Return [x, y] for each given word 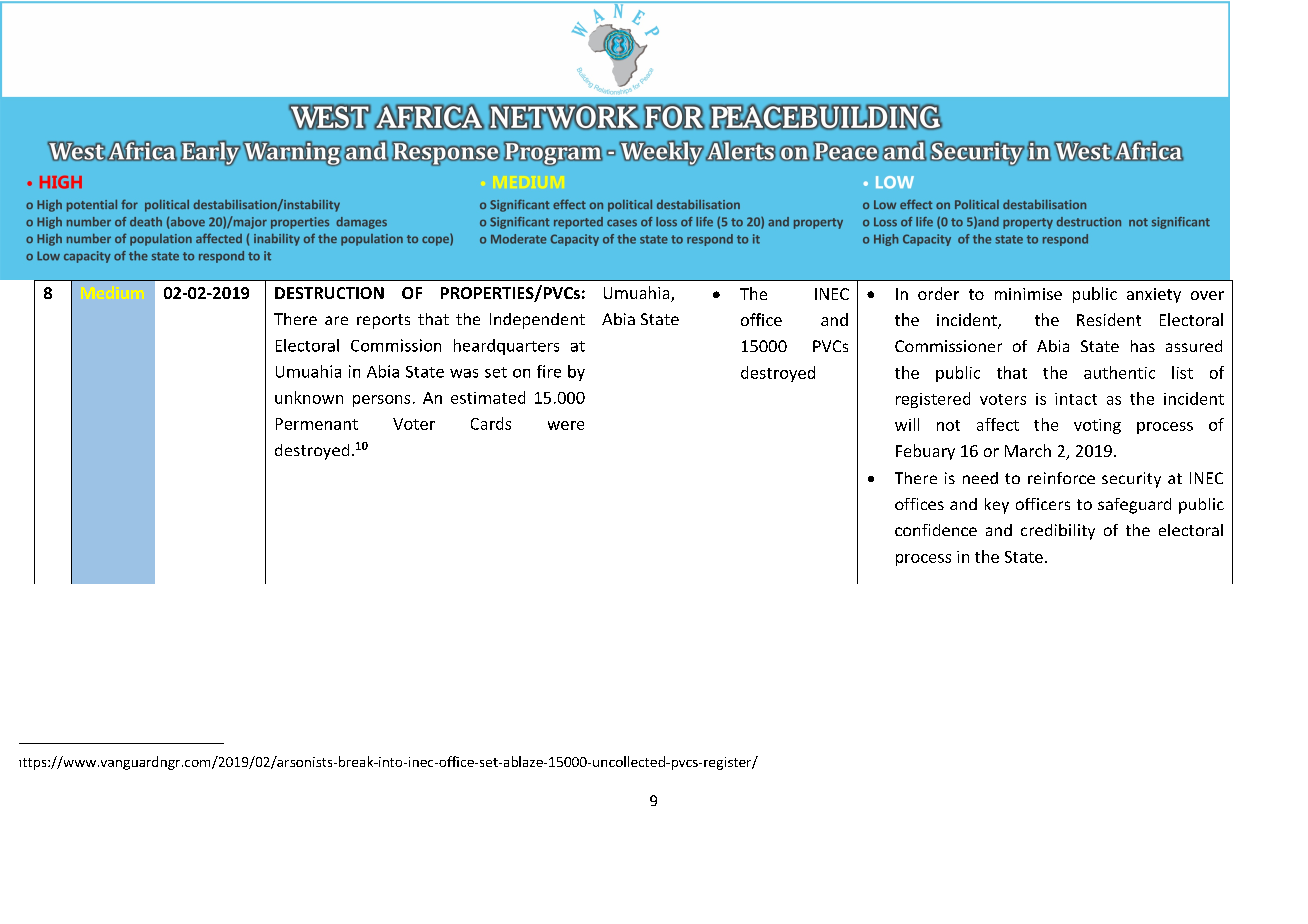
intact [1076, 399]
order [938, 293]
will [907, 424]
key [997, 506]
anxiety [1154, 295]
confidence [936, 530]
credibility [1058, 532]
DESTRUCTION [329, 293]
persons [381, 401]
